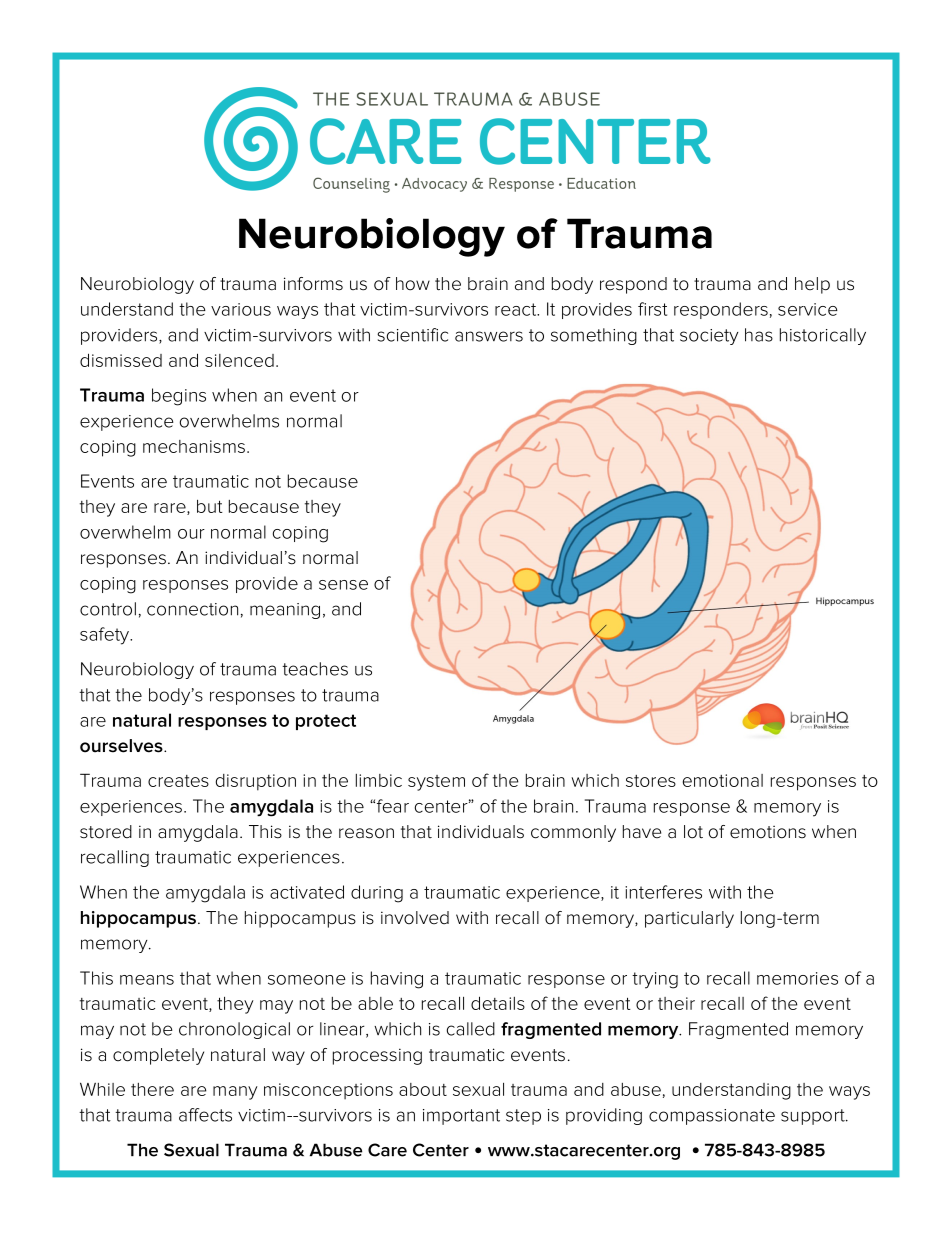 This screenshot has width=952, height=1233. Describe the element at coordinates (152, 1089) in the screenshot. I see `there` at that location.
